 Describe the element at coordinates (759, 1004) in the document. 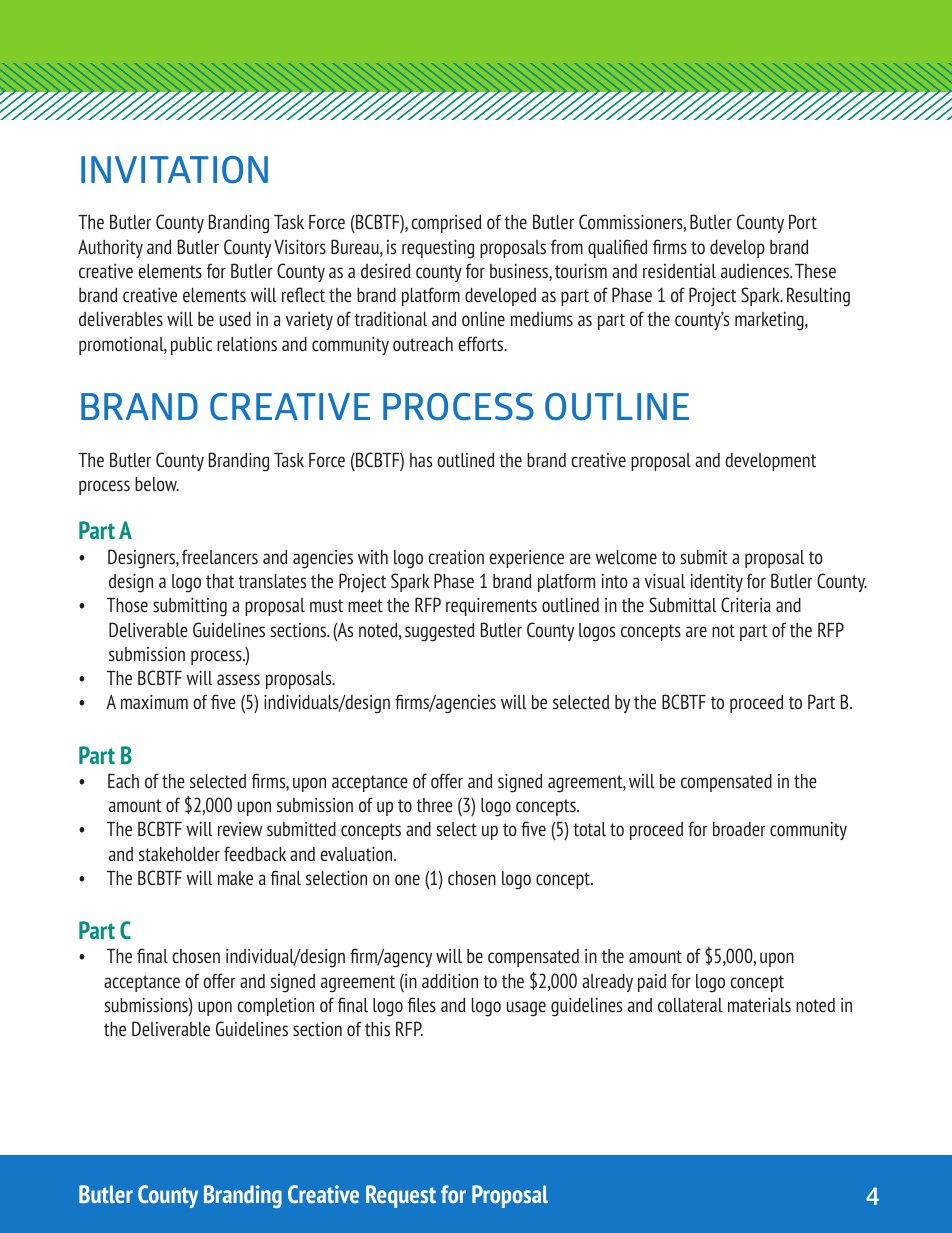

I see `materials` at that location.
